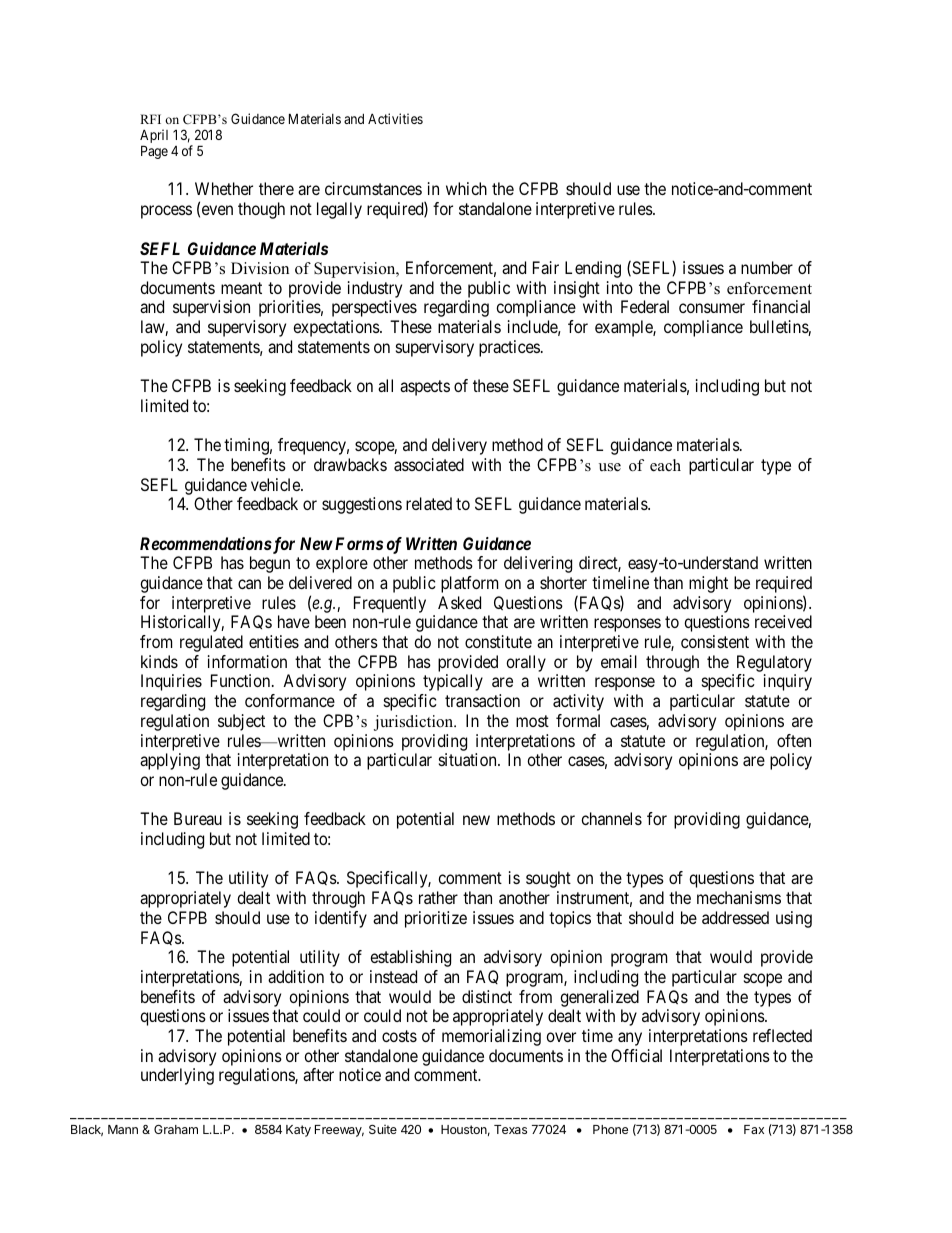 The image size is (952, 1233). What do you see at coordinates (466, 188) in the screenshot?
I see `which` at bounding box center [466, 188].
